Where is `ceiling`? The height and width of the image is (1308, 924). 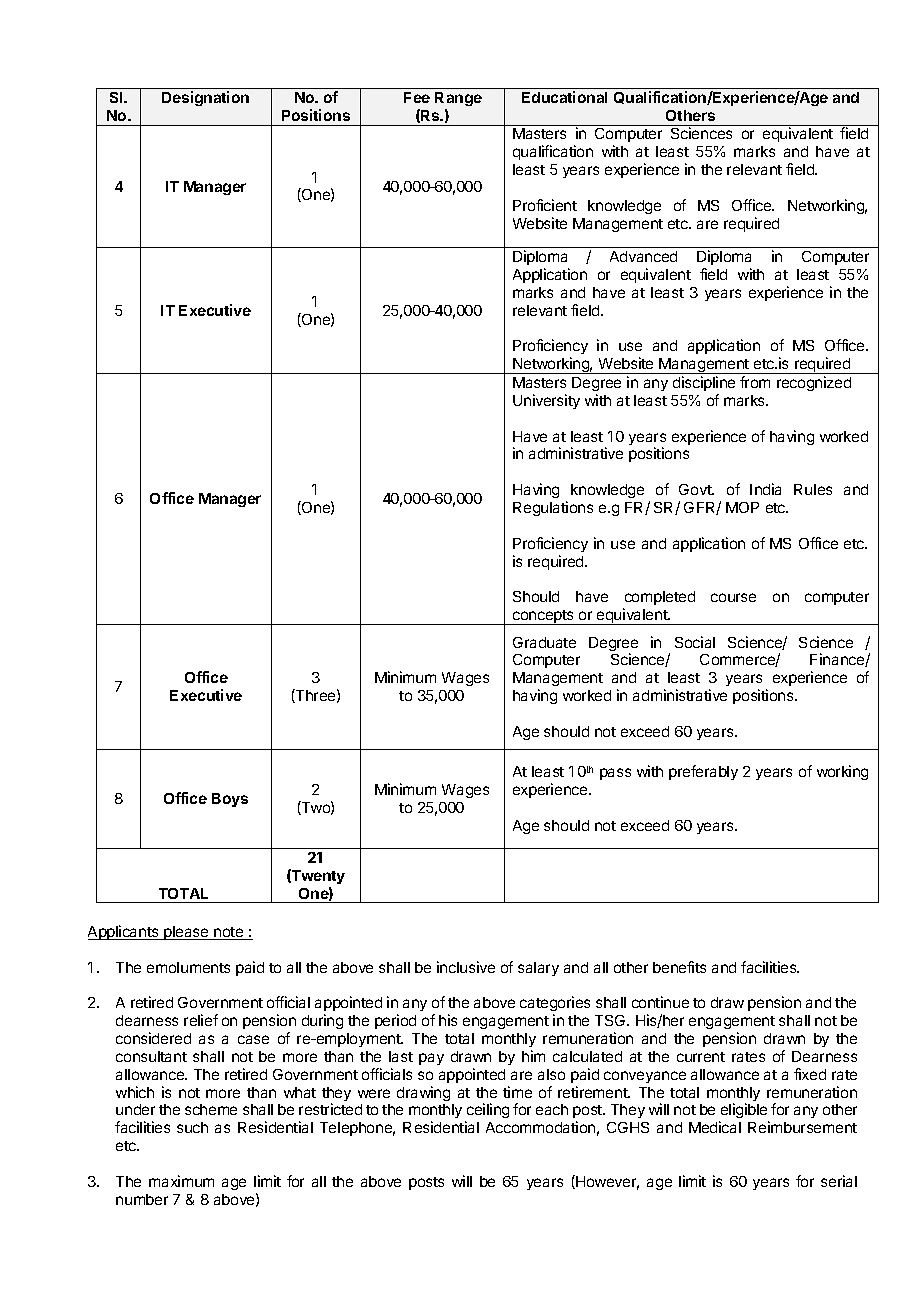
ceiling is located at coordinates (487, 1112).
